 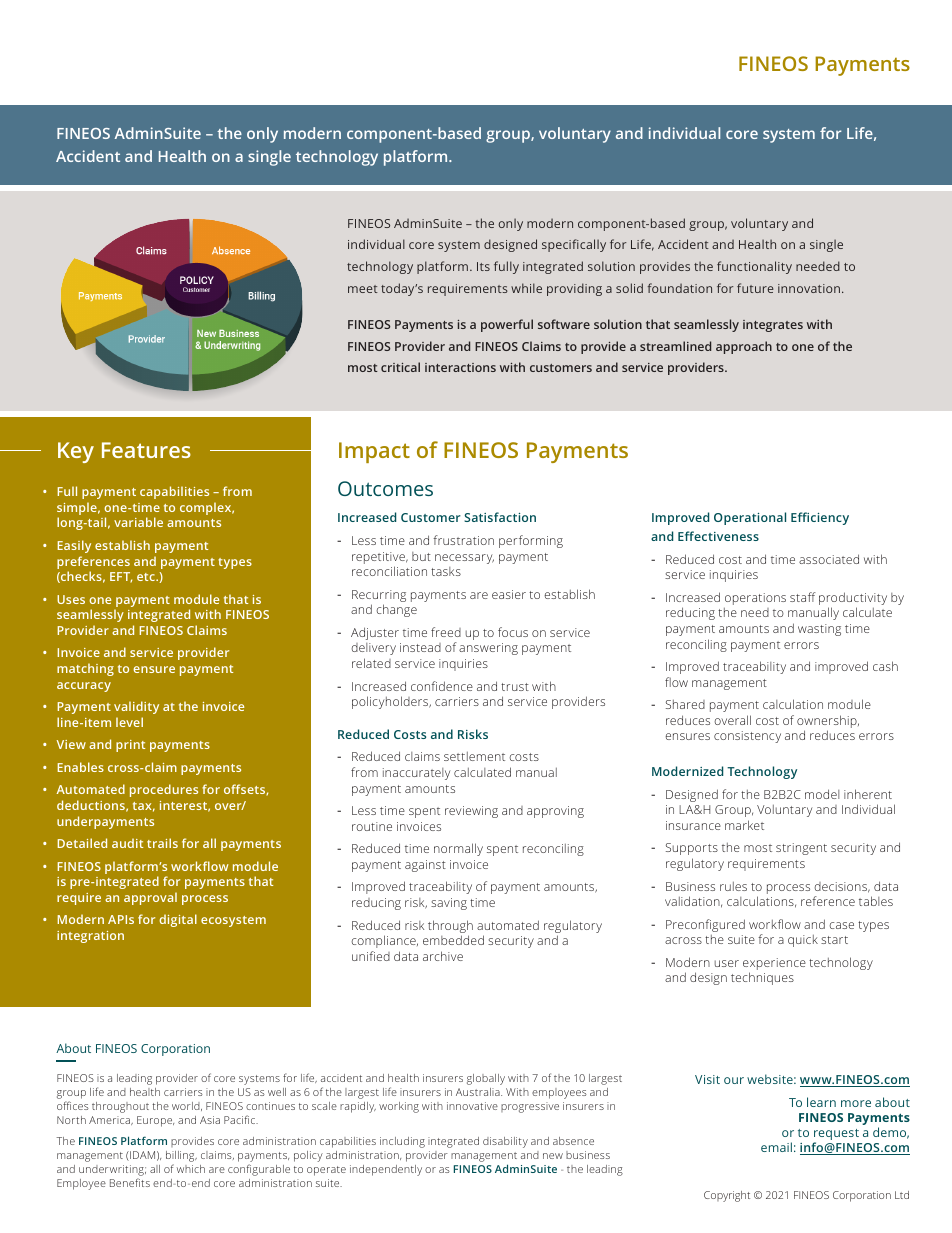 I want to click on meet, so click(x=363, y=289).
